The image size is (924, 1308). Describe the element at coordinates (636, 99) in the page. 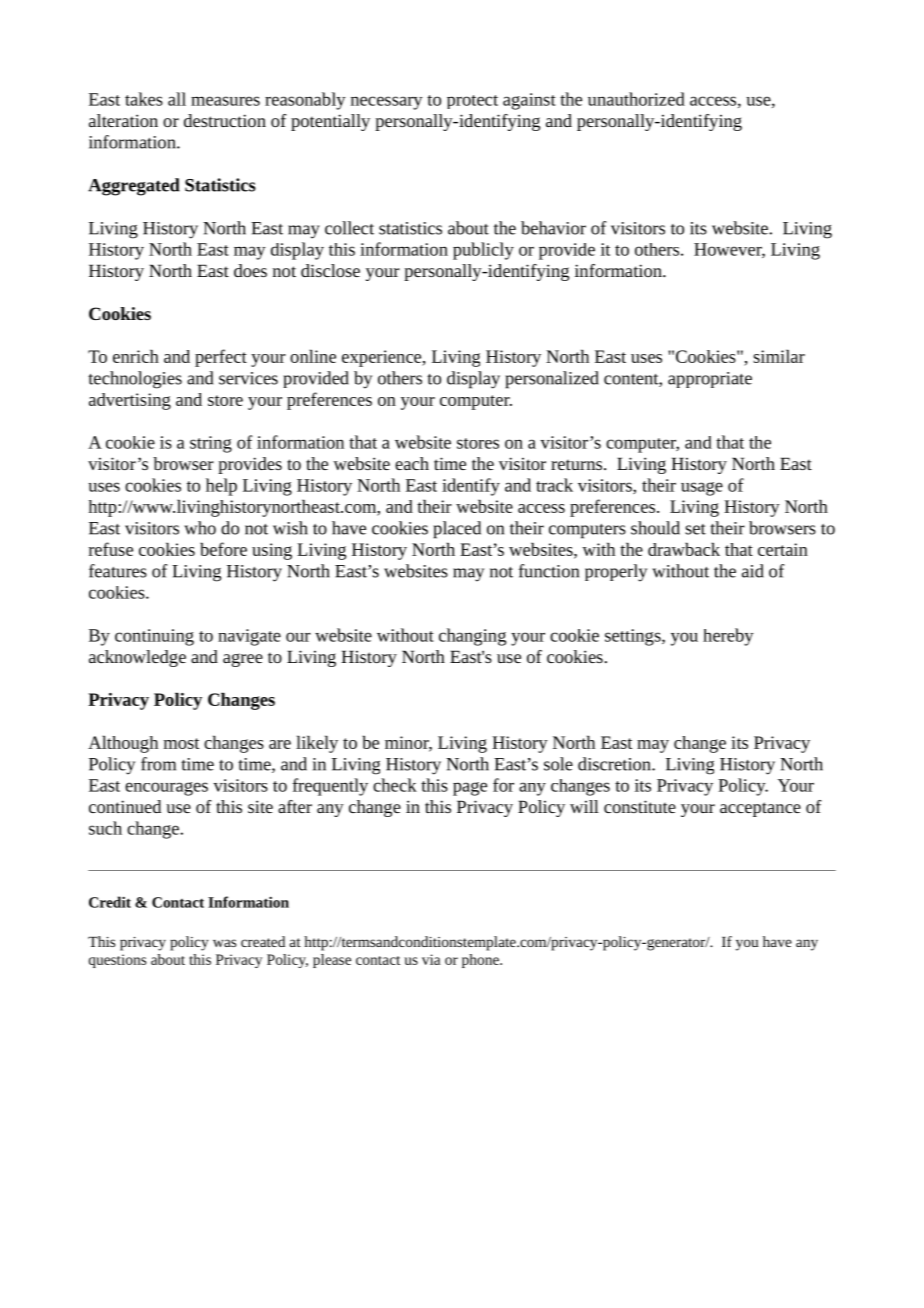

I see `unauthorized` at that location.
